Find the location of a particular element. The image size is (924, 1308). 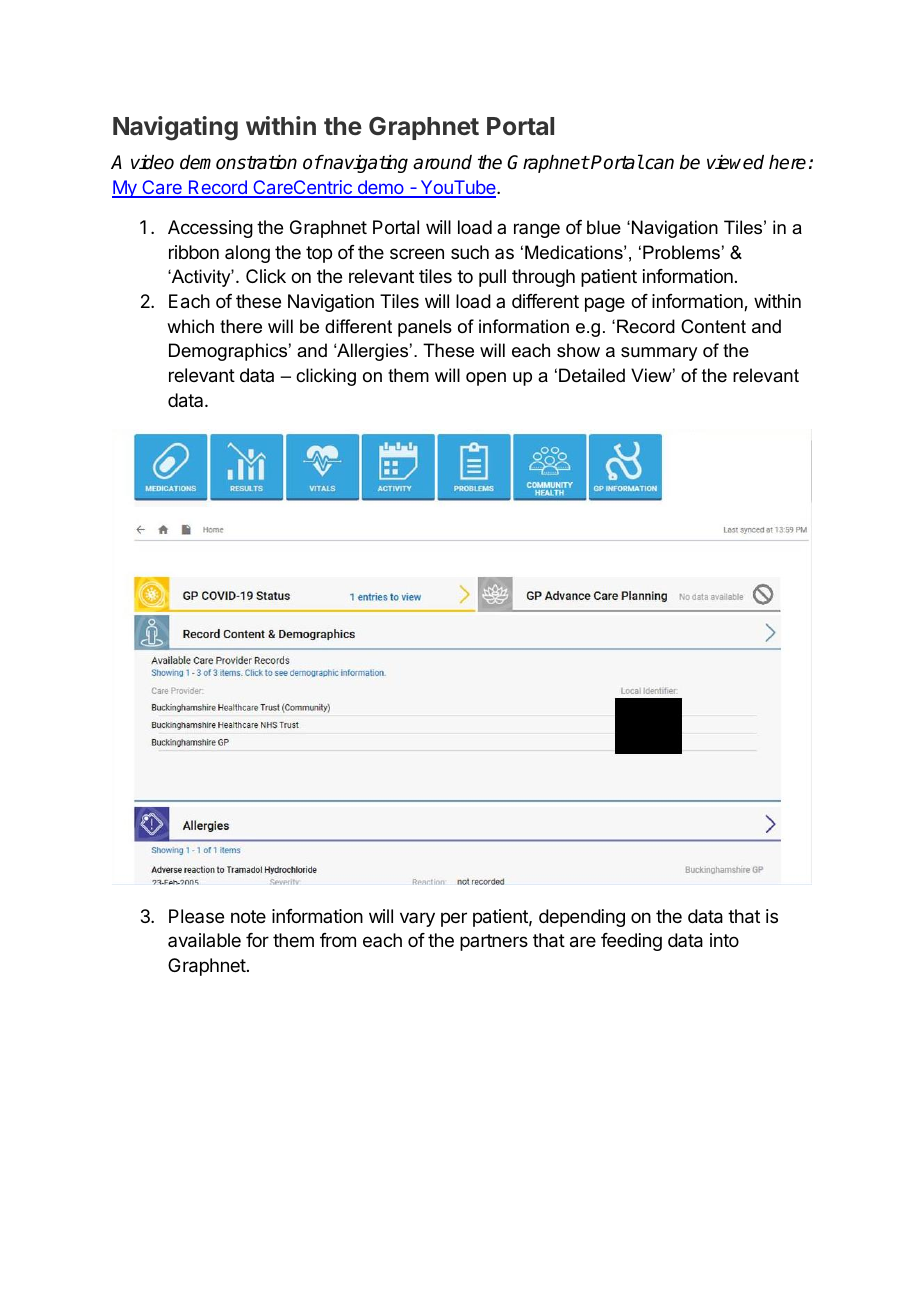

can is located at coordinates (658, 164).
